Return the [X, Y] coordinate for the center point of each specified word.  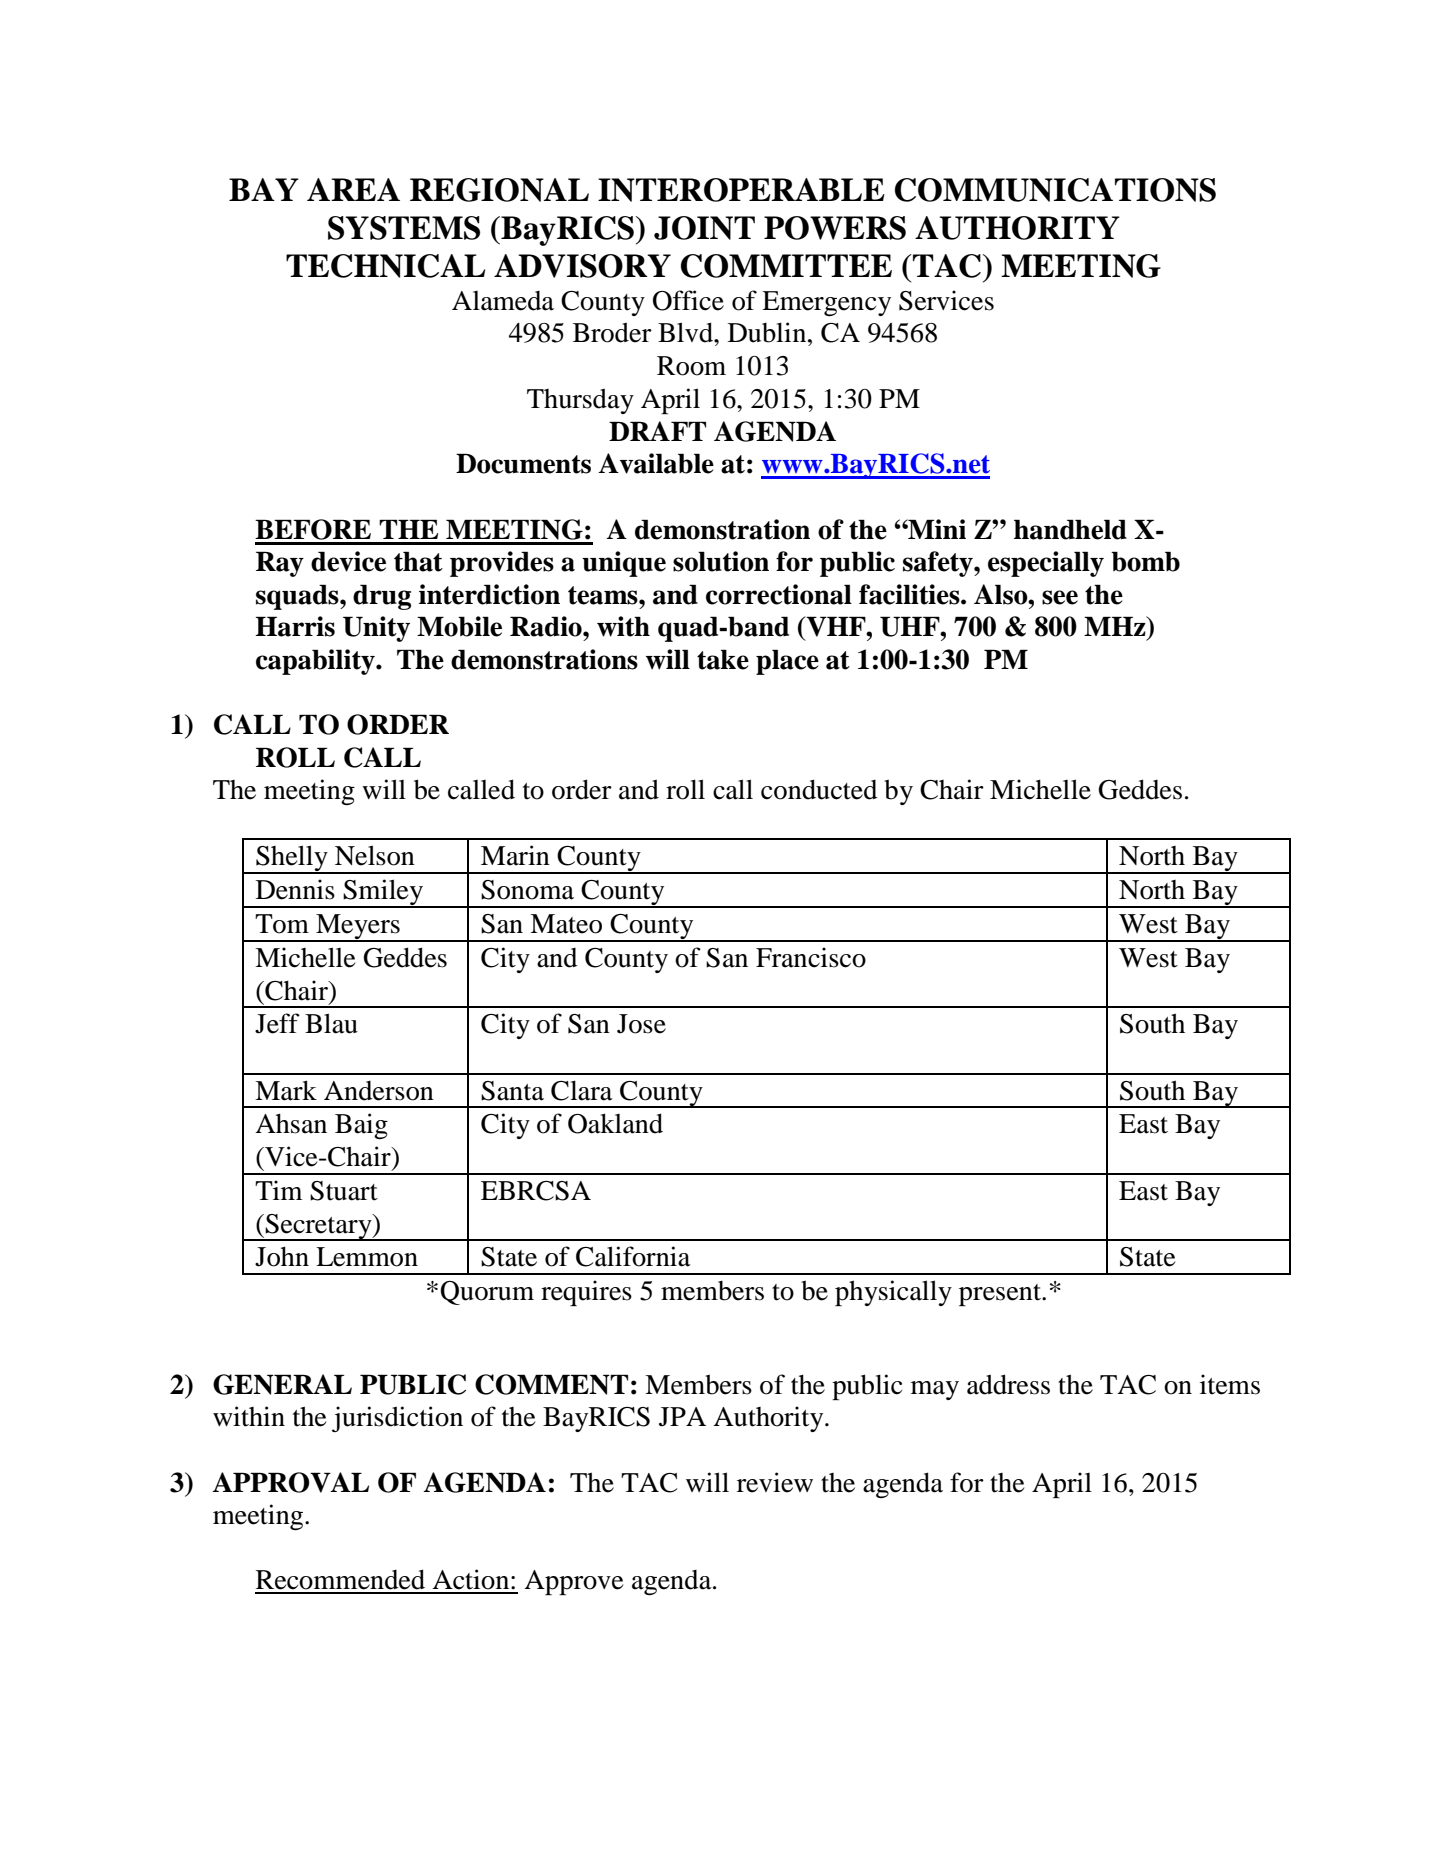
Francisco [811, 957]
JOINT [704, 228]
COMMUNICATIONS [1055, 190]
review [775, 1482]
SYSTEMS [404, 228]
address [1008, 1384]
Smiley [383, 893]
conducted [819, 789]
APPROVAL [290, 1482]
